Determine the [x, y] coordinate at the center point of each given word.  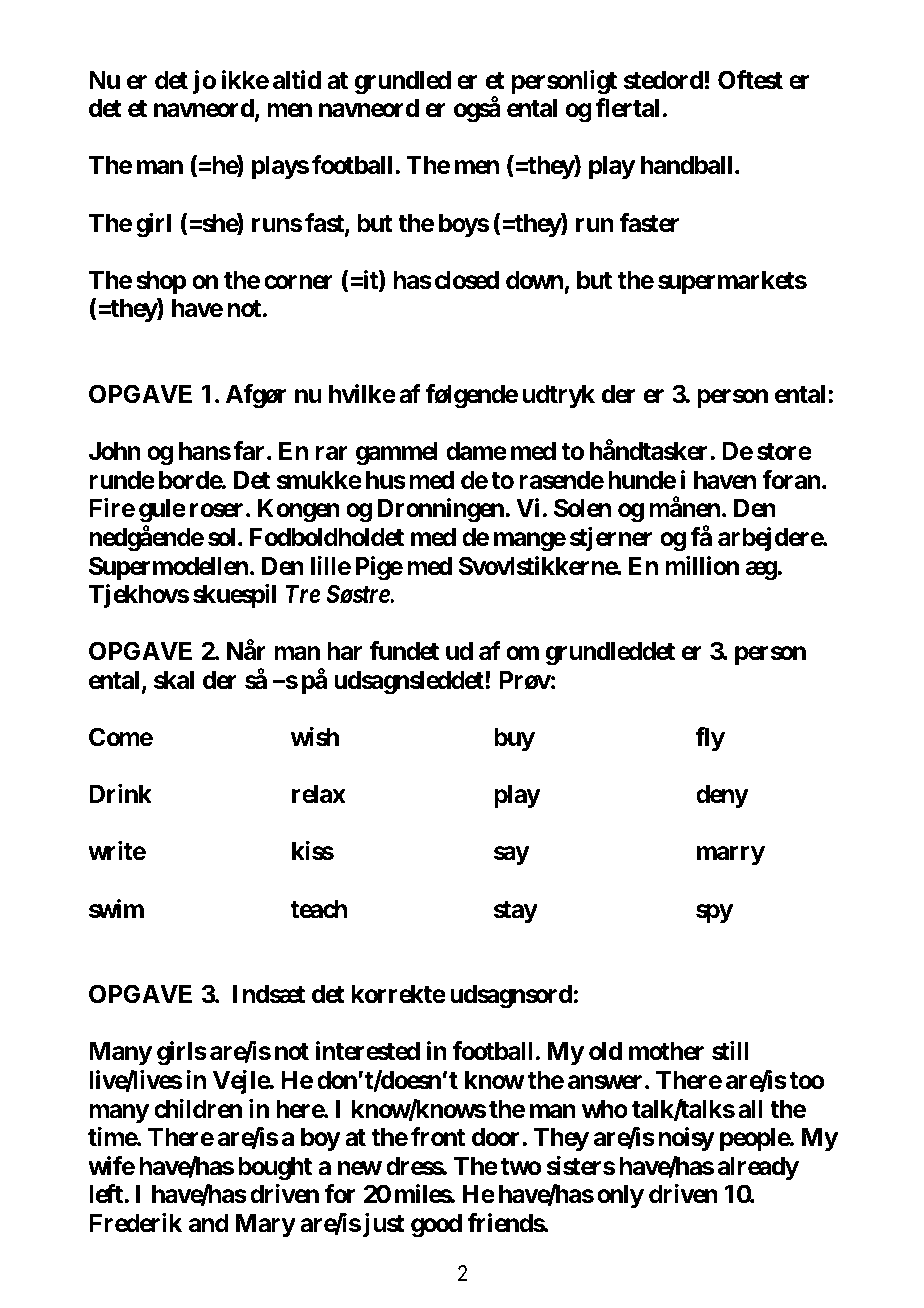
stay [516, 912]
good [436, 1226]
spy [714, 913]
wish [315, 737]
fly [710, 739]
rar [332, 453]
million [702, 566]
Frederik [135, 1223]
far [250, 451]
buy [514, 739]
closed [467, 280]
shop [161, 282]
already [758, 1168]
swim [116, 909]
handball [686, 165]
